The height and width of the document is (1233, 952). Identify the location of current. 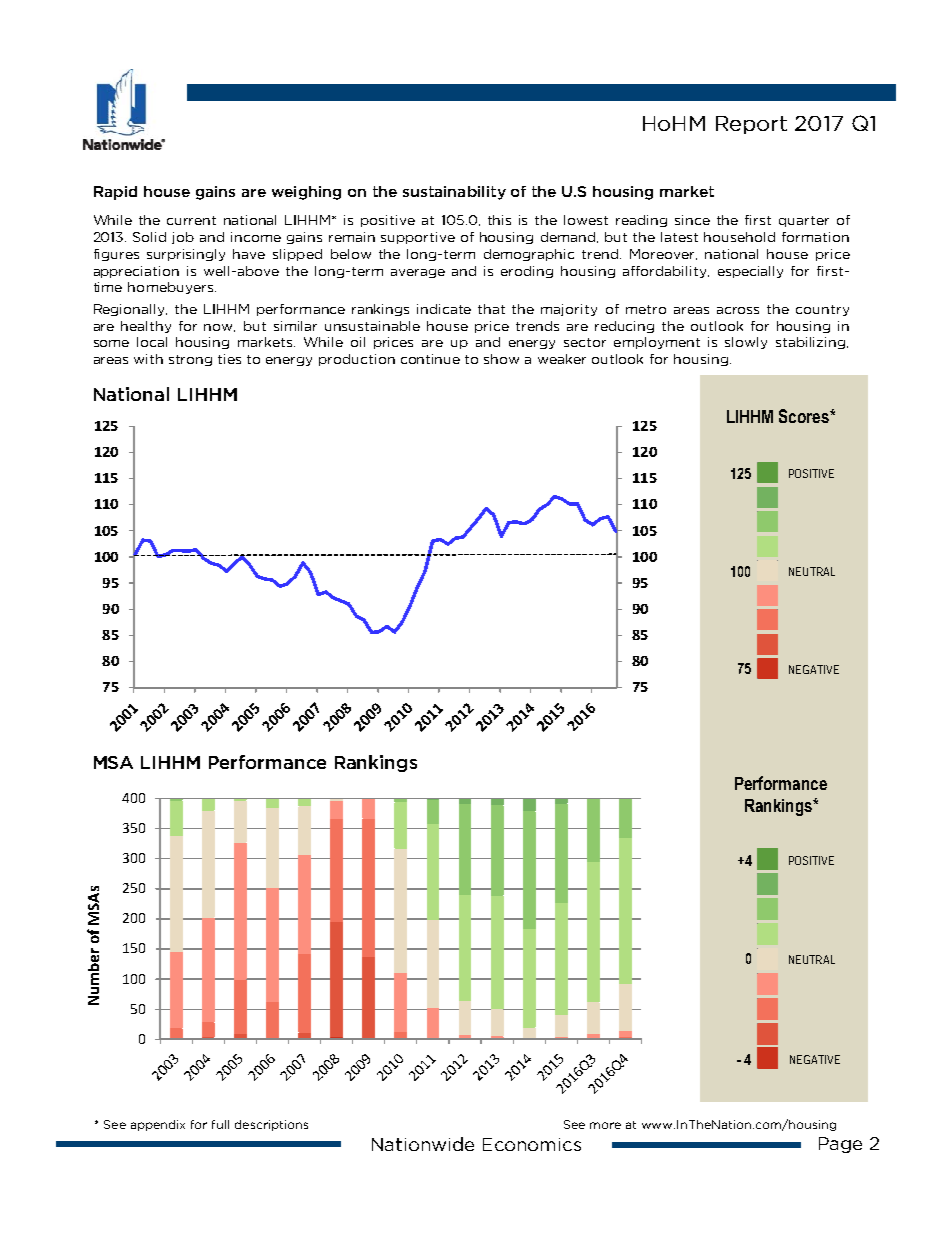
(191, 220).
